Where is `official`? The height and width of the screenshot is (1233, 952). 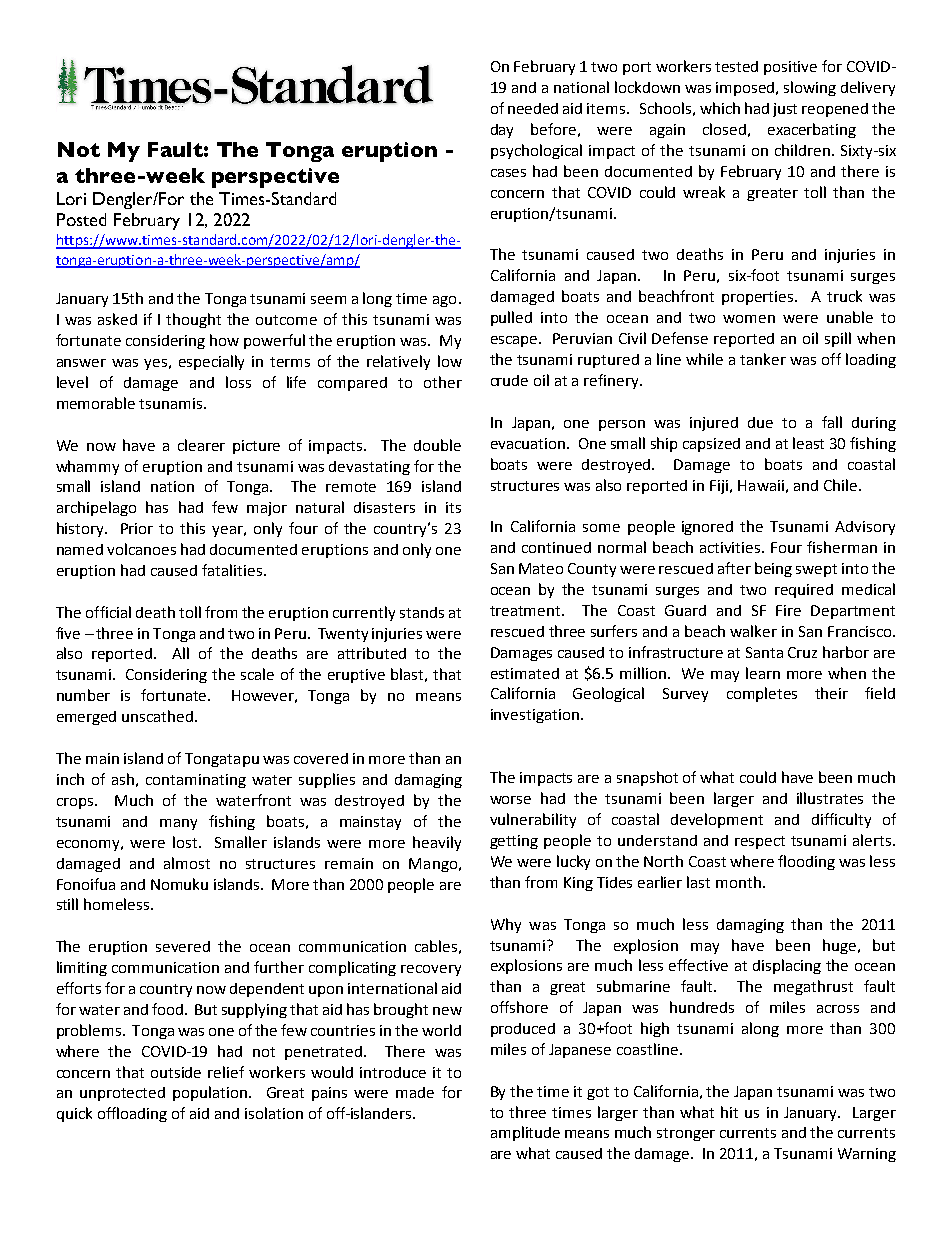
official is located at coordinates (108, 612).
